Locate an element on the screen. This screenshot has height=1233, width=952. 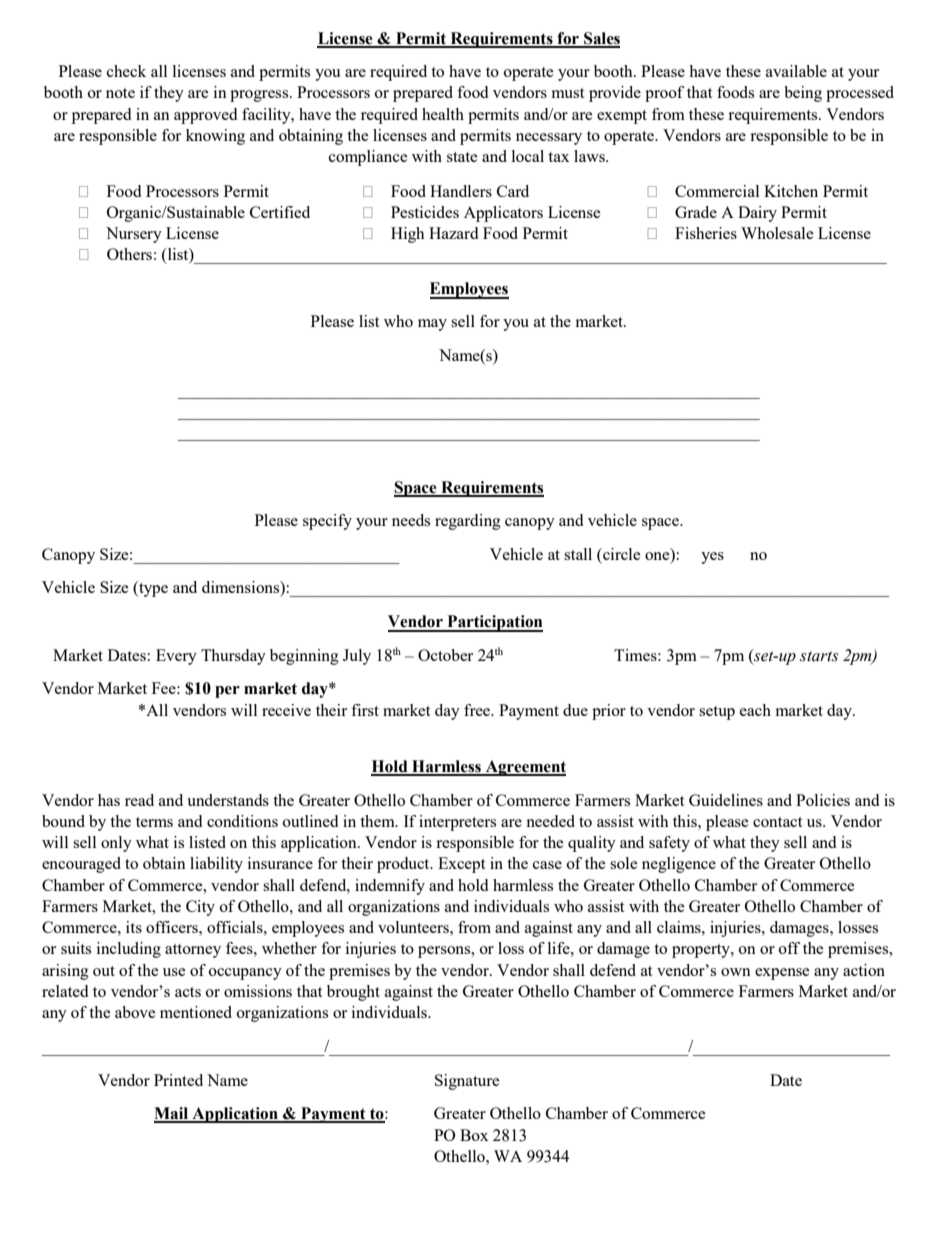
yes is located at coordinates (712, 558).
